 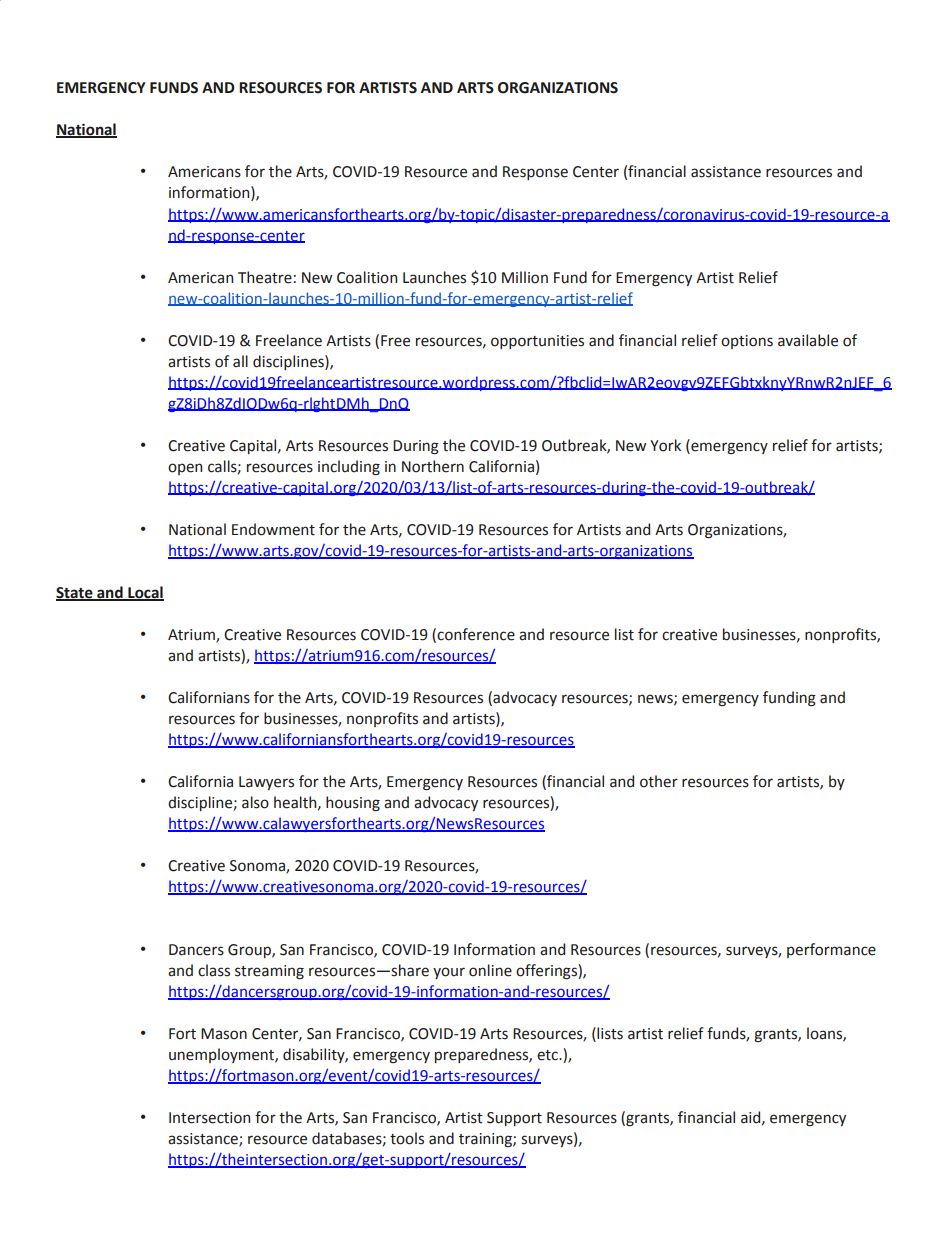 What do you see at coordinates (353, 804) in the document?
I see `housing` at bounding box center [353, 804].
